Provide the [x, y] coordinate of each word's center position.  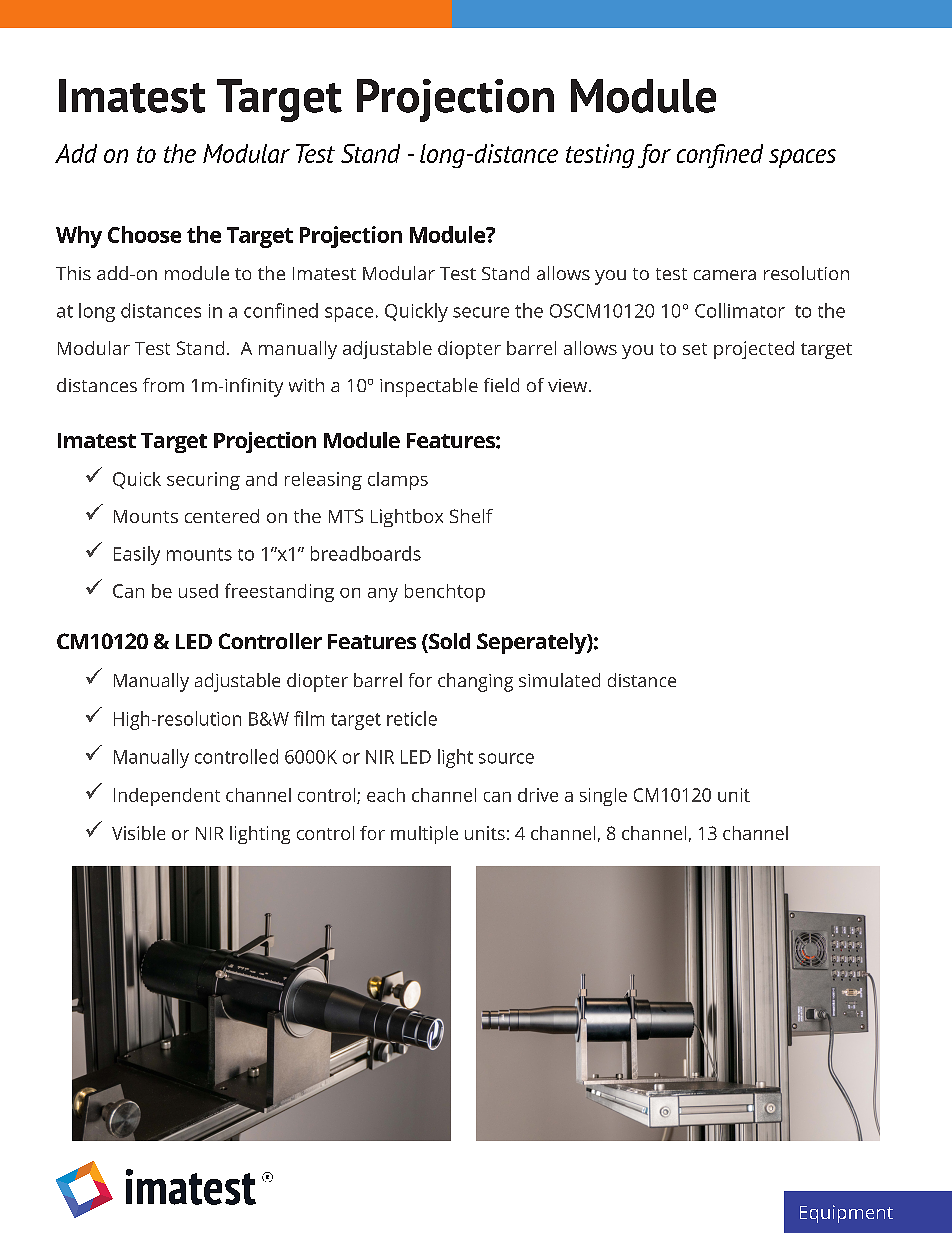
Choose [144, 234]
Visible [138, 833]
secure [481, 312]
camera [725, 275]
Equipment [846, 1214]
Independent [167, 797]
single [603, 797]
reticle [412, 718]
